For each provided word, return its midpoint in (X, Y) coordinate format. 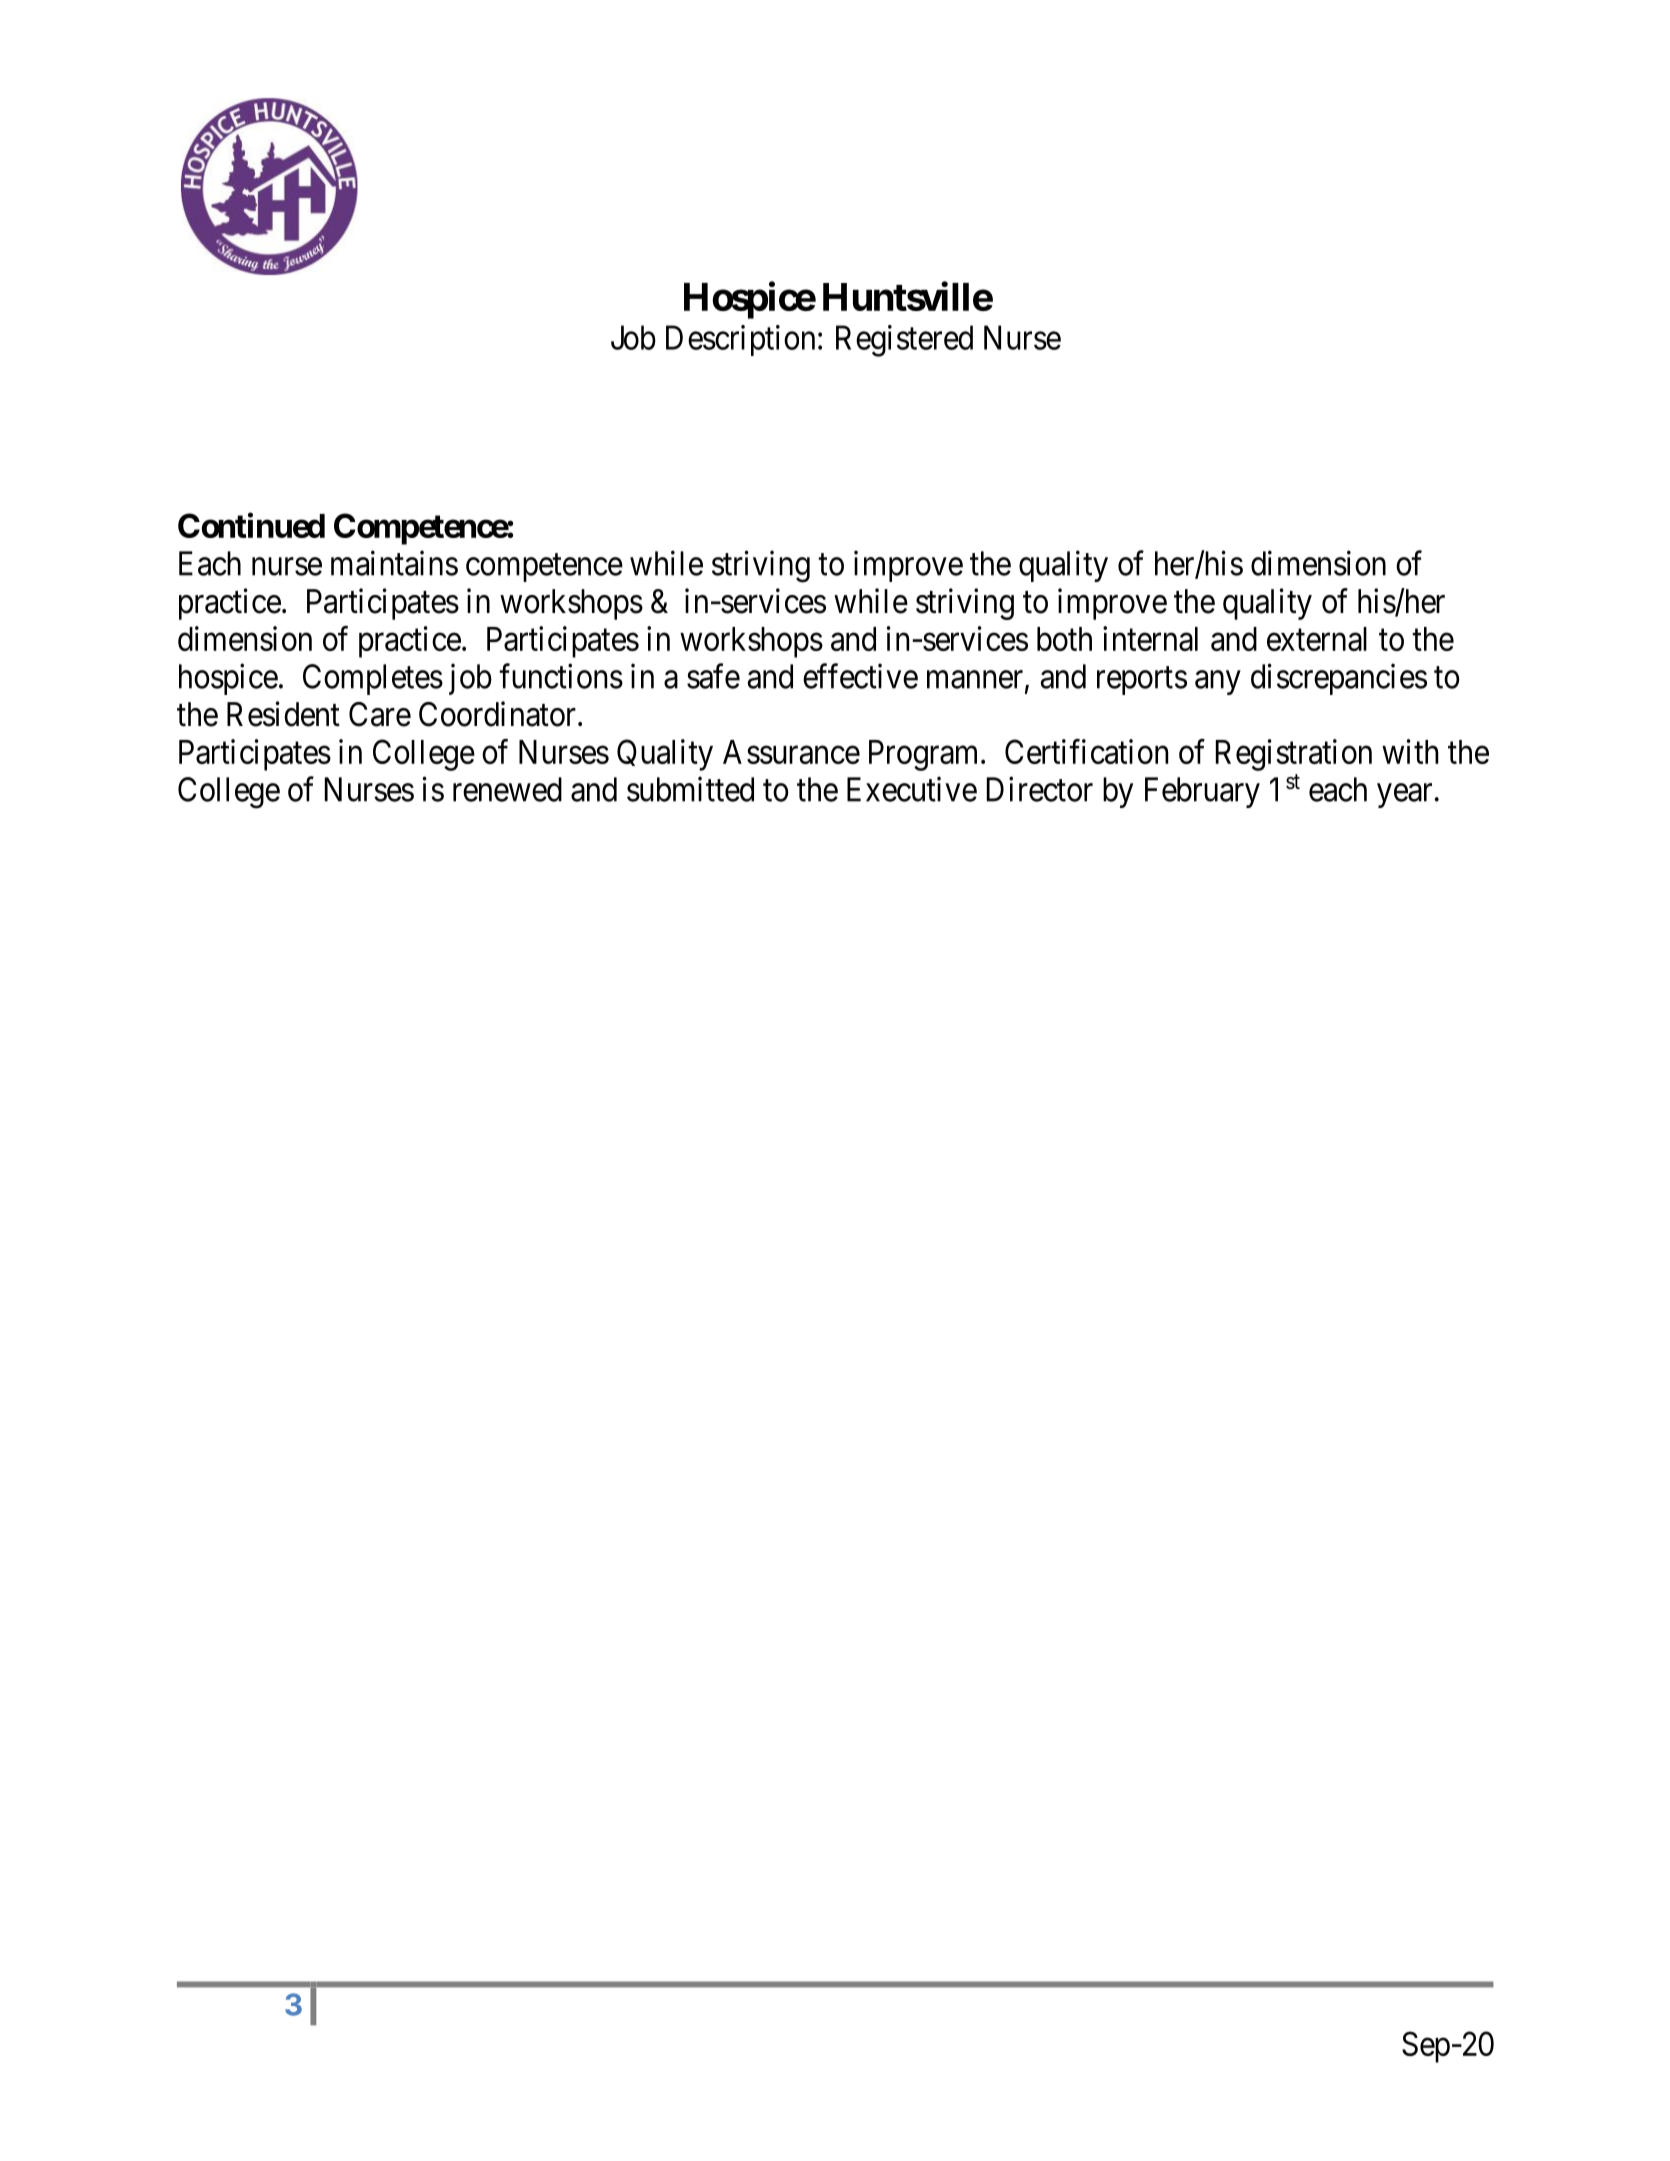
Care (380, 714)
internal (1150, 638)
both (1064, 639)
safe (713, 676)
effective (860, 676)
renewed (507, 789)
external (1317, 639)
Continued (251, 525)
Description (740, 340)
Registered (904, 341)
